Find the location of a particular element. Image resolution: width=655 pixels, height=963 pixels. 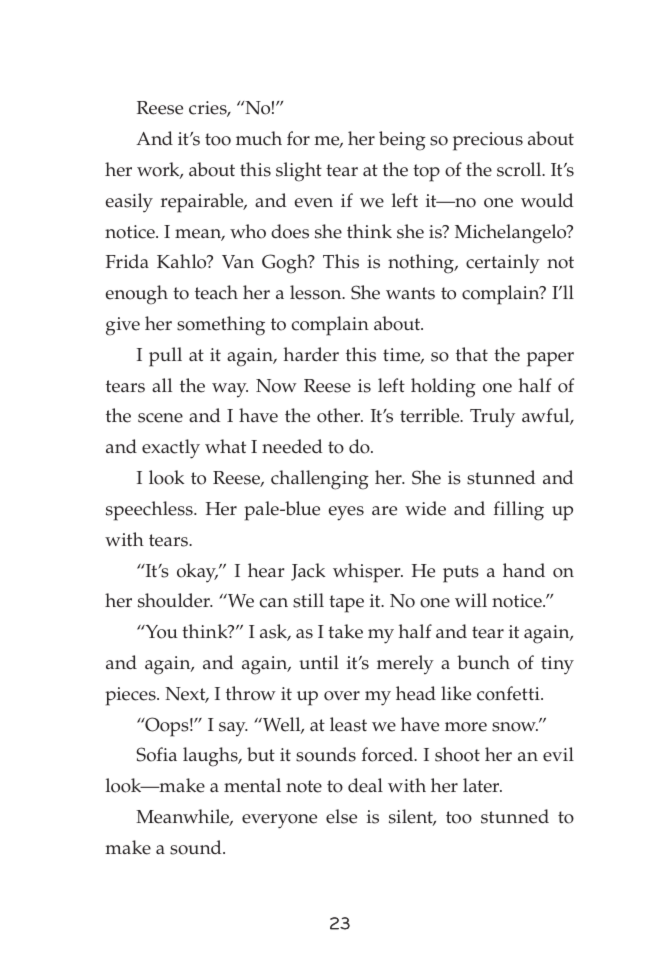

repairable is located at coordinates (203, 203).
